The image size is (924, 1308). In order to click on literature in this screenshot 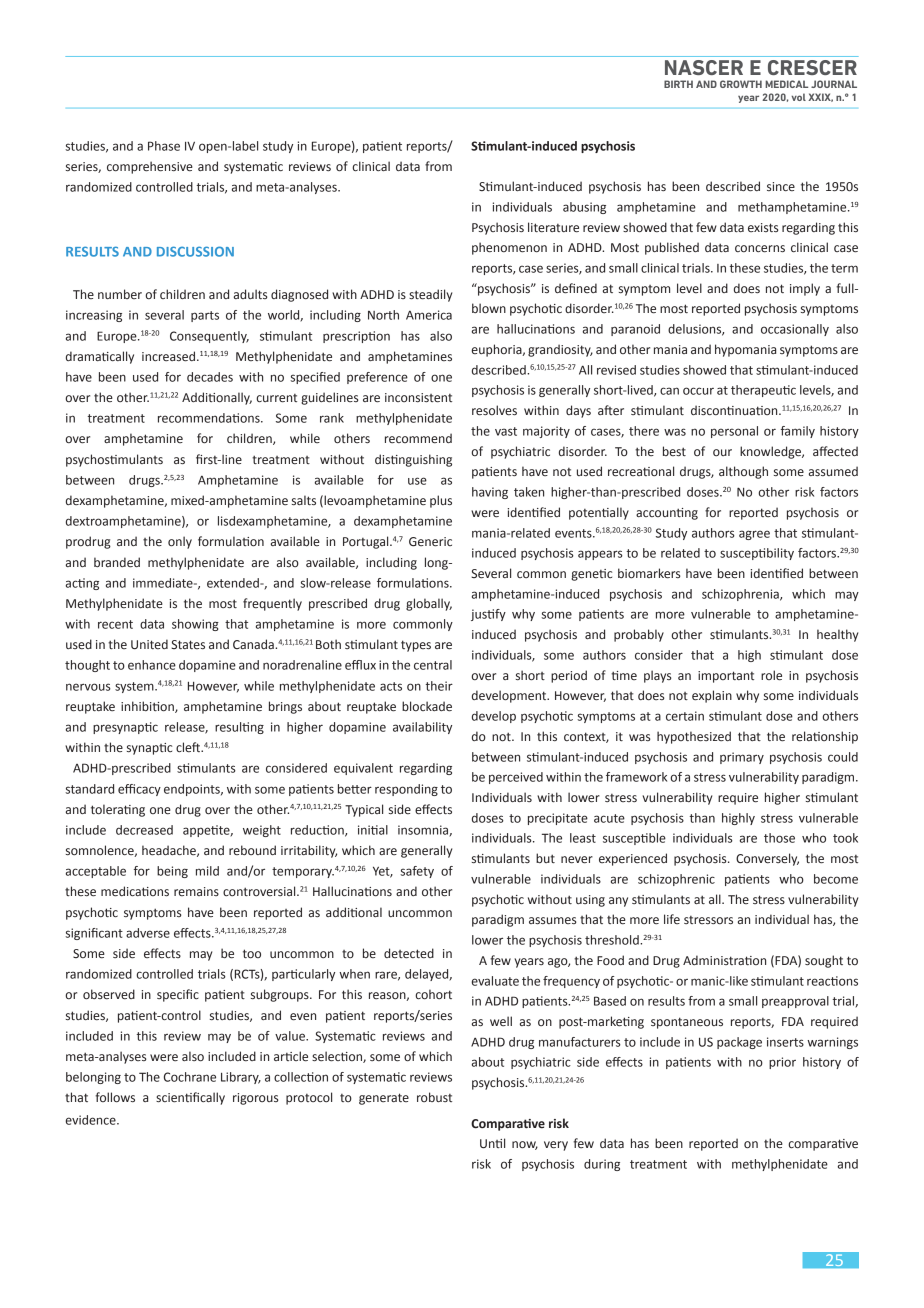, I will do `click(553, 227)`.
